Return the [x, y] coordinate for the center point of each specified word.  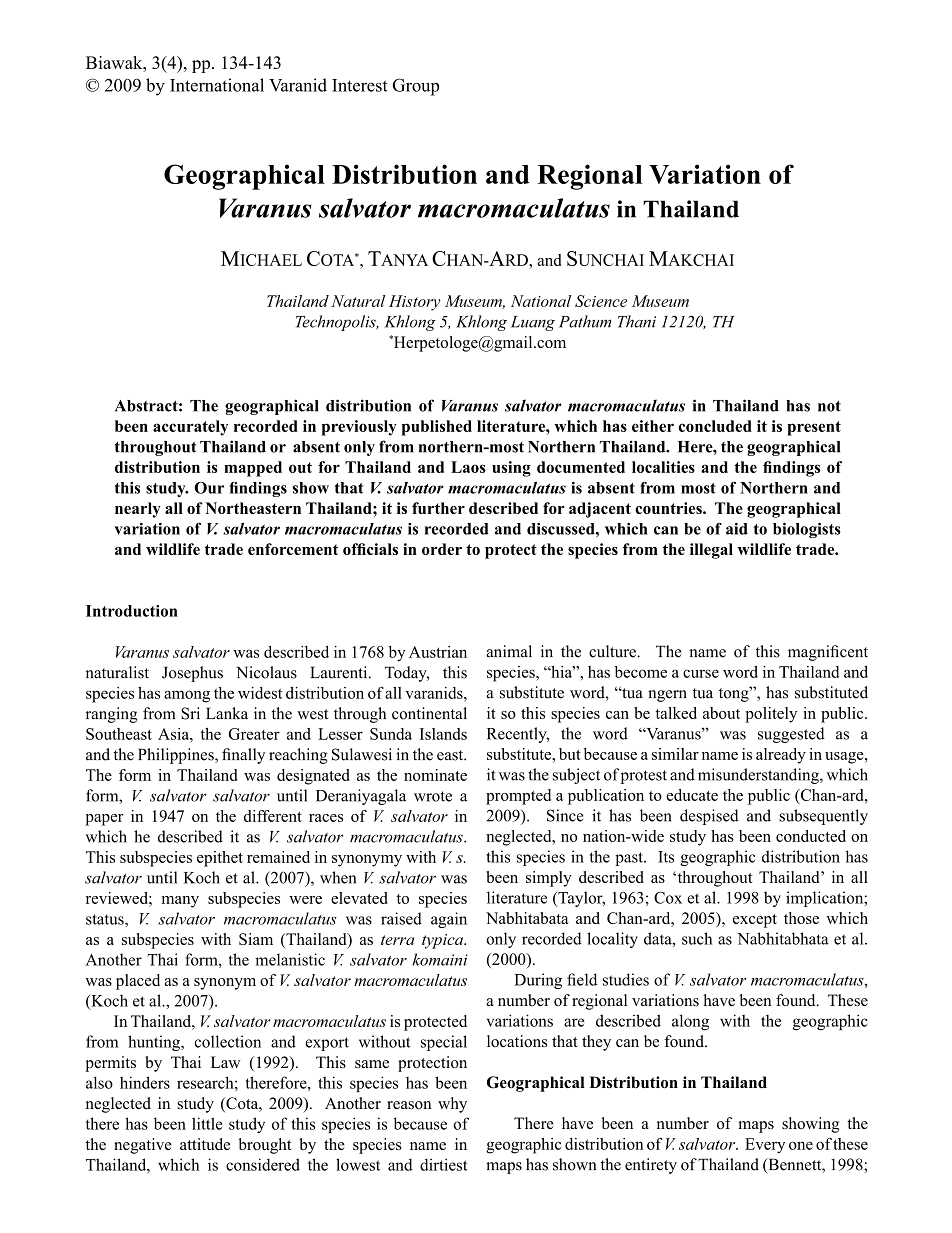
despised [709, 817]
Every [765, 1146]
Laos [468, 467]
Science [601, 301]
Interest [360, 85]
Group [415, 87]
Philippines [177, 756]
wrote [433, 796]
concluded [715, 426]
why [452, 1105]
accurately [190, 428]
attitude [205, 1144]
